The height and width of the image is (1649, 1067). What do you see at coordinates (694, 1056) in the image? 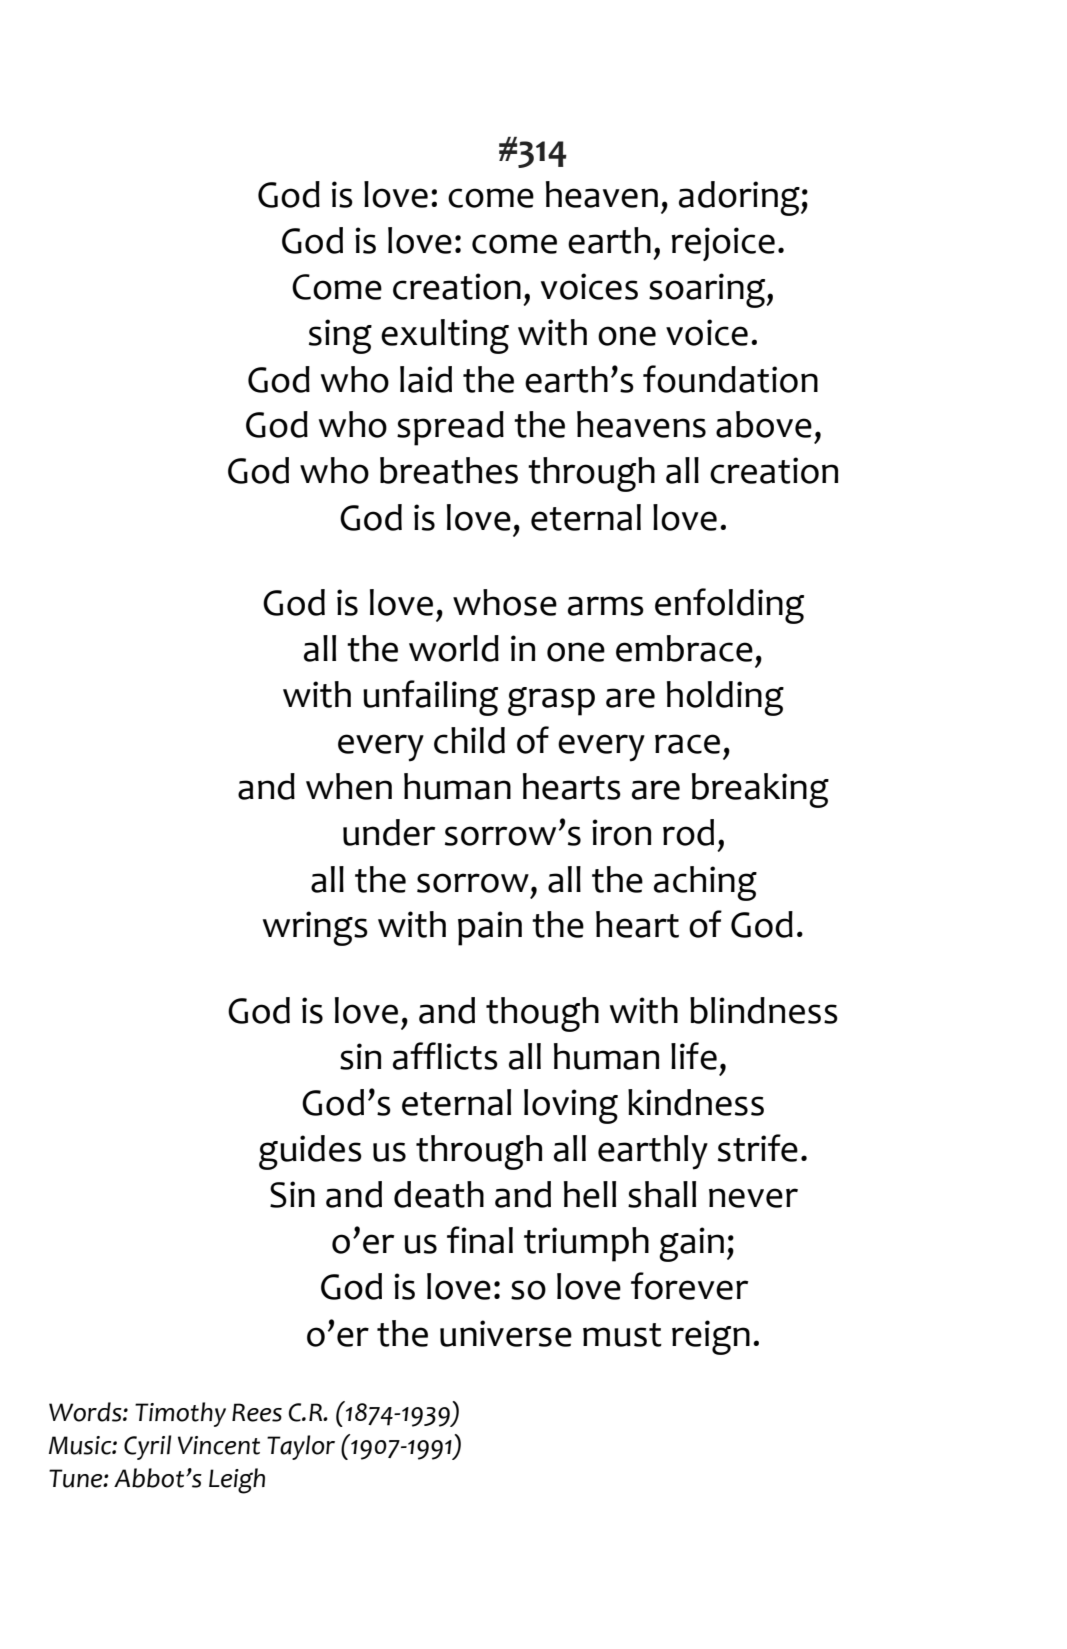
I see `life` at bounding box center [694, 1056].
